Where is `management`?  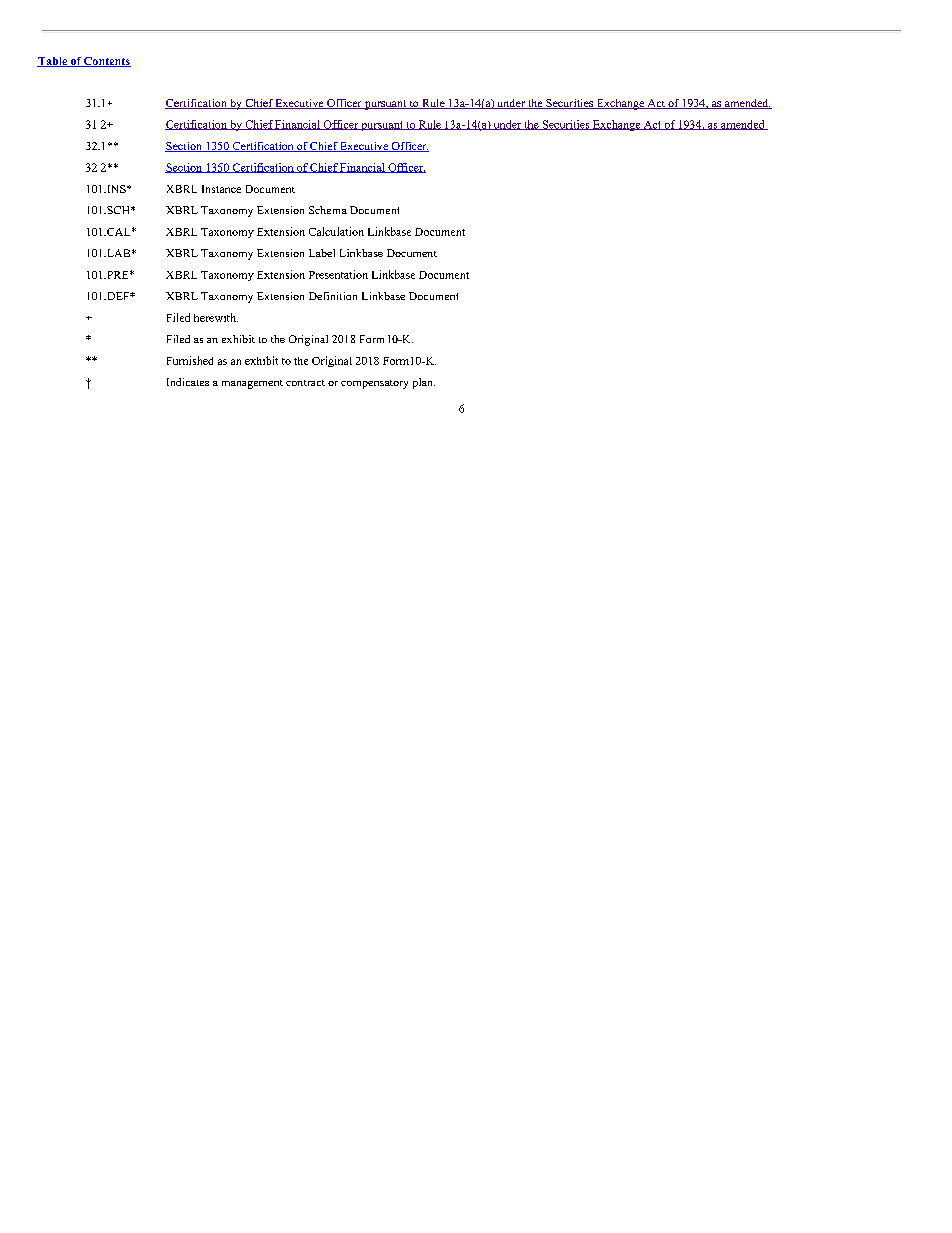 management is located at coordinates (252, 384).
